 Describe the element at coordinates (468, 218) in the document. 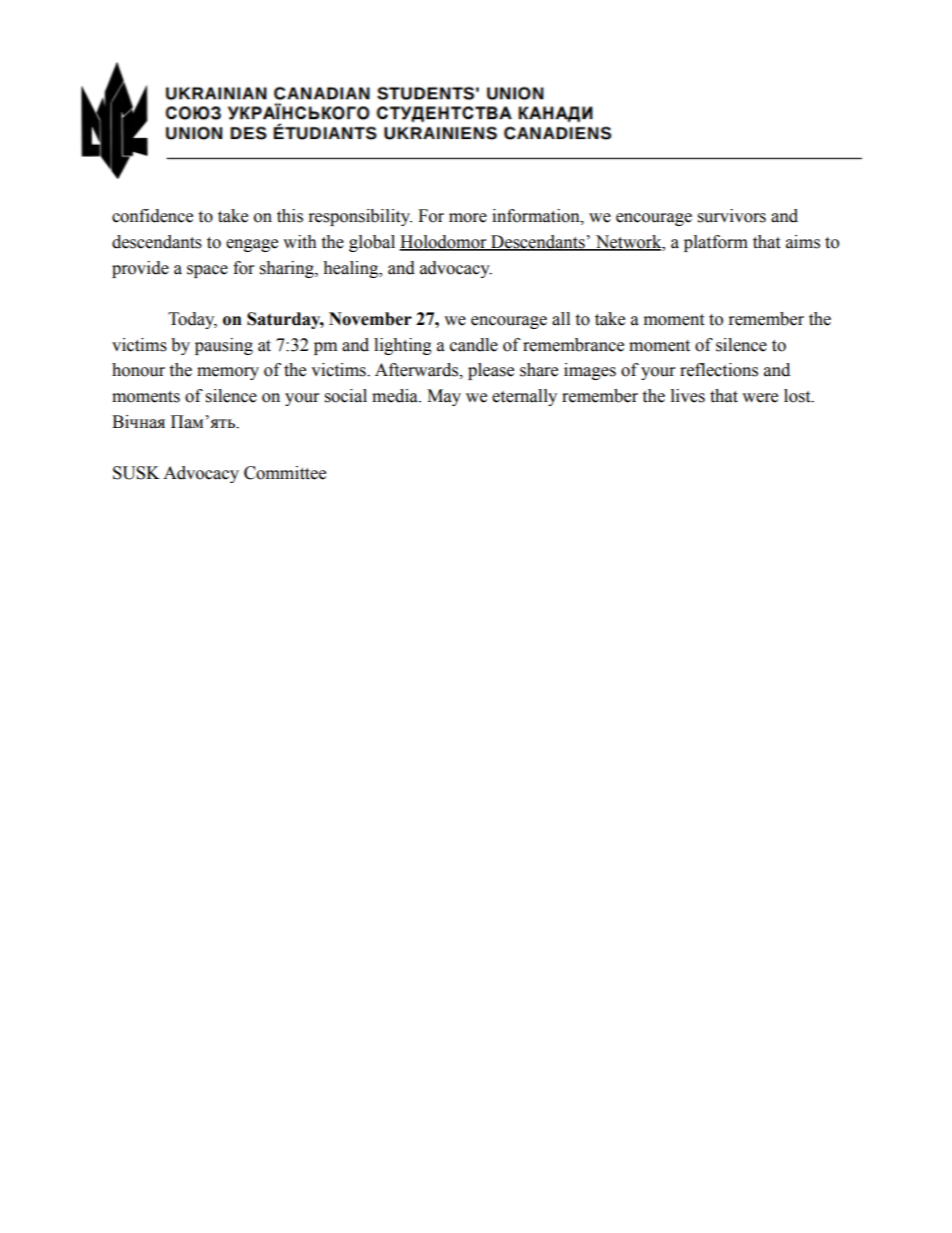

I see `more` at that location.
